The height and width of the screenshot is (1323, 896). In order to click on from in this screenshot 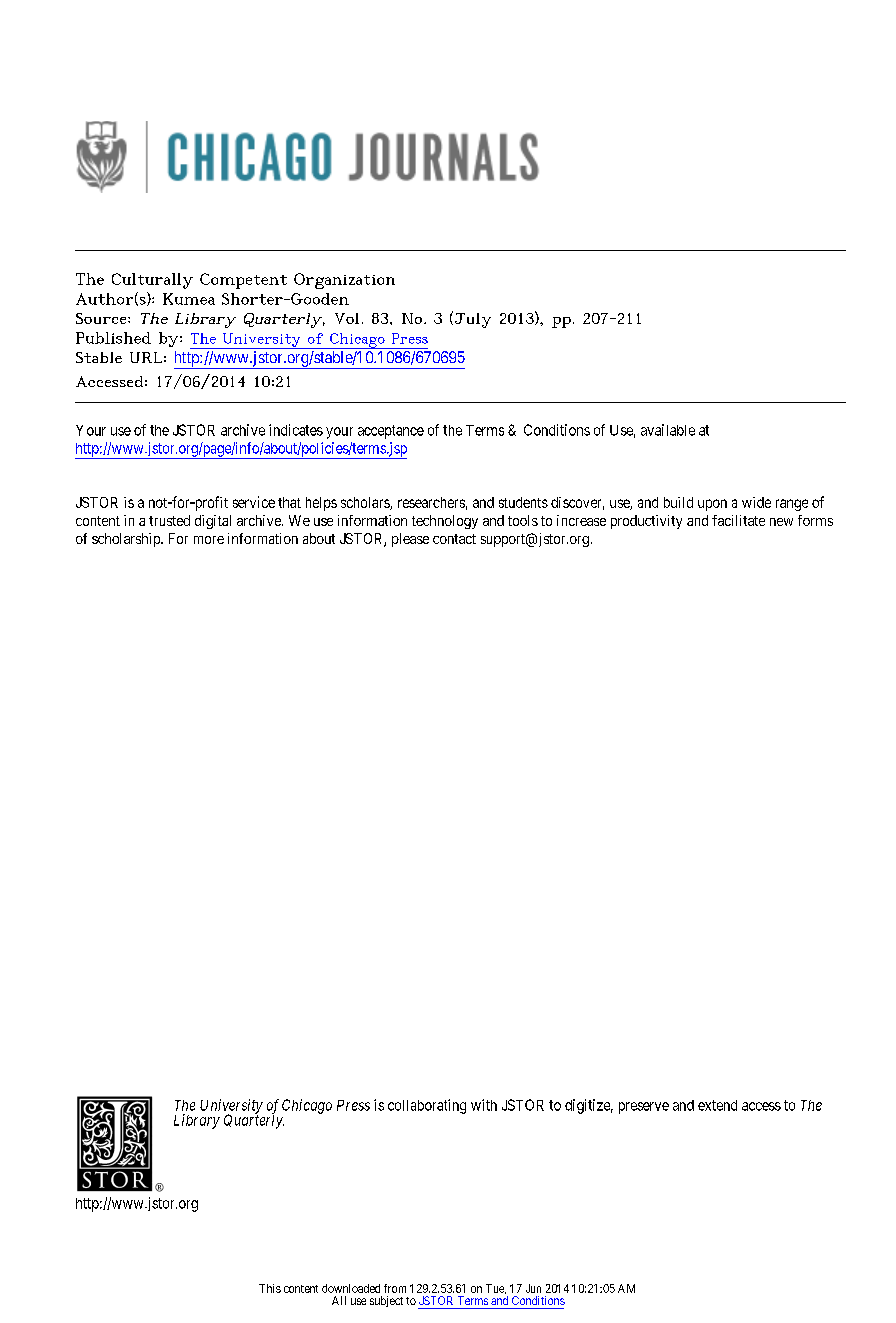, I will do `click(395, 1288)`.
